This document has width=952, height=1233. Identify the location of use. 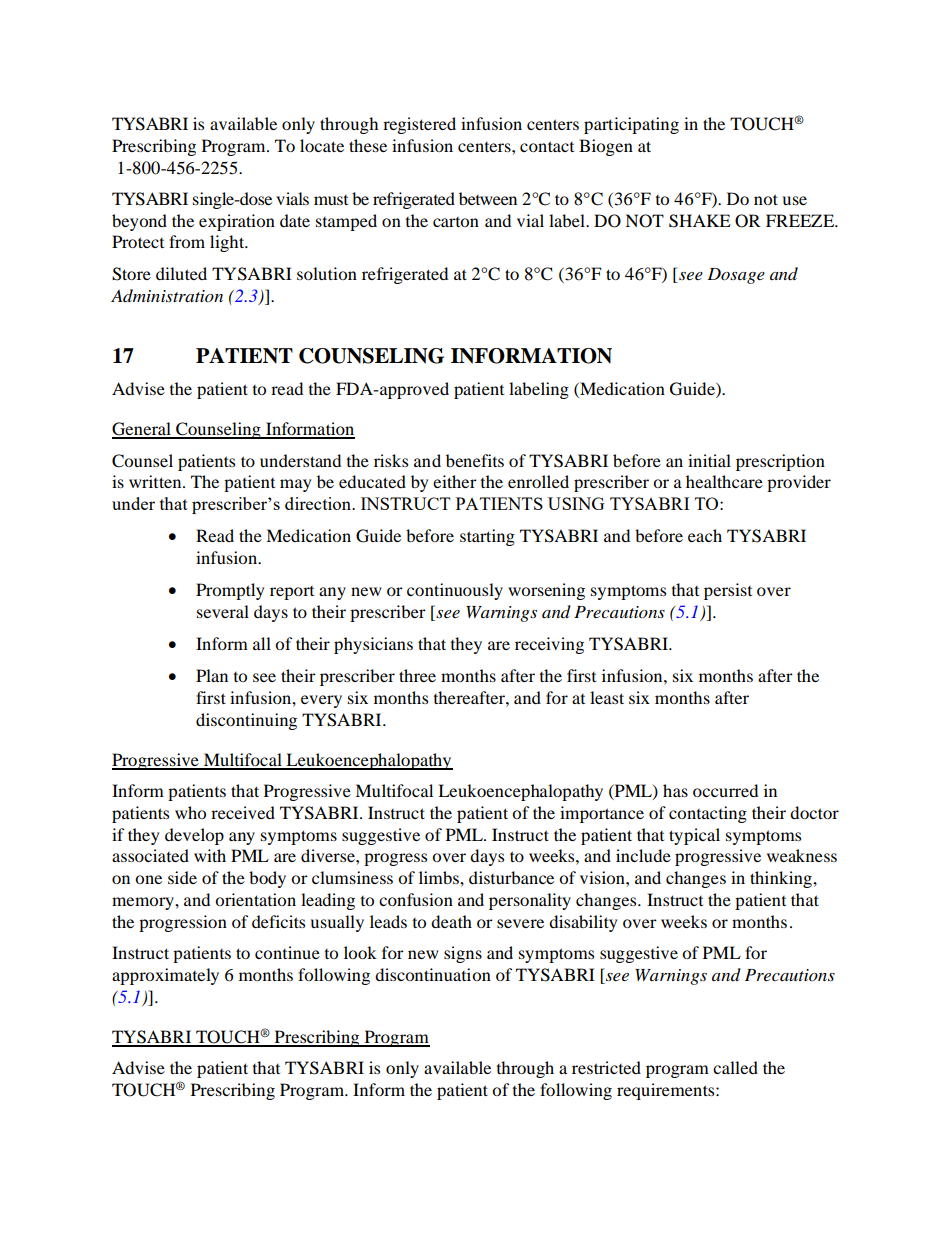
(795, 200).
